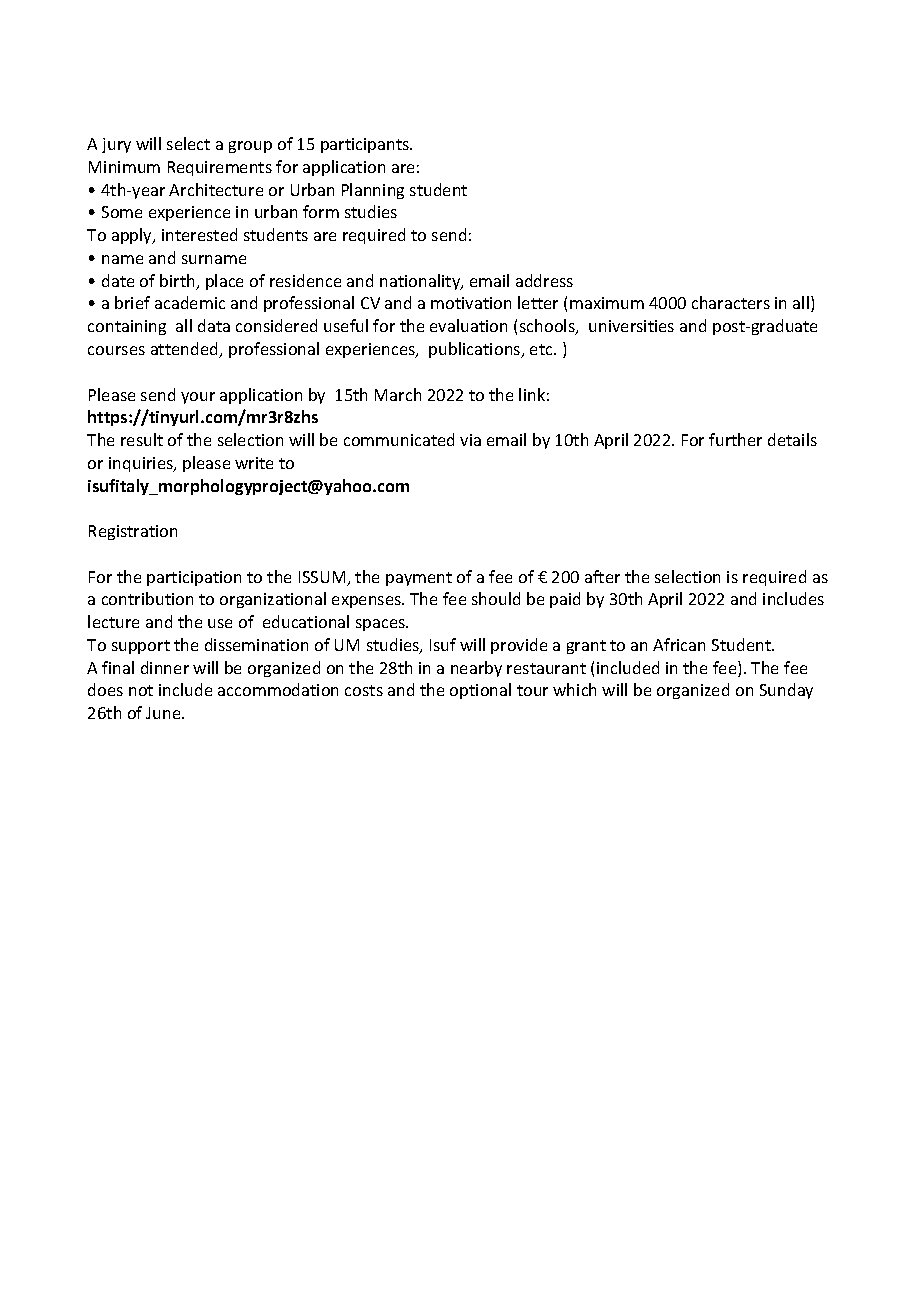 Image resolution: width=924 pixels, height=1308 pixels. What do you see at coordinates (480, 691) in the page?
I see `optional` at bounding box center [480, 691].
